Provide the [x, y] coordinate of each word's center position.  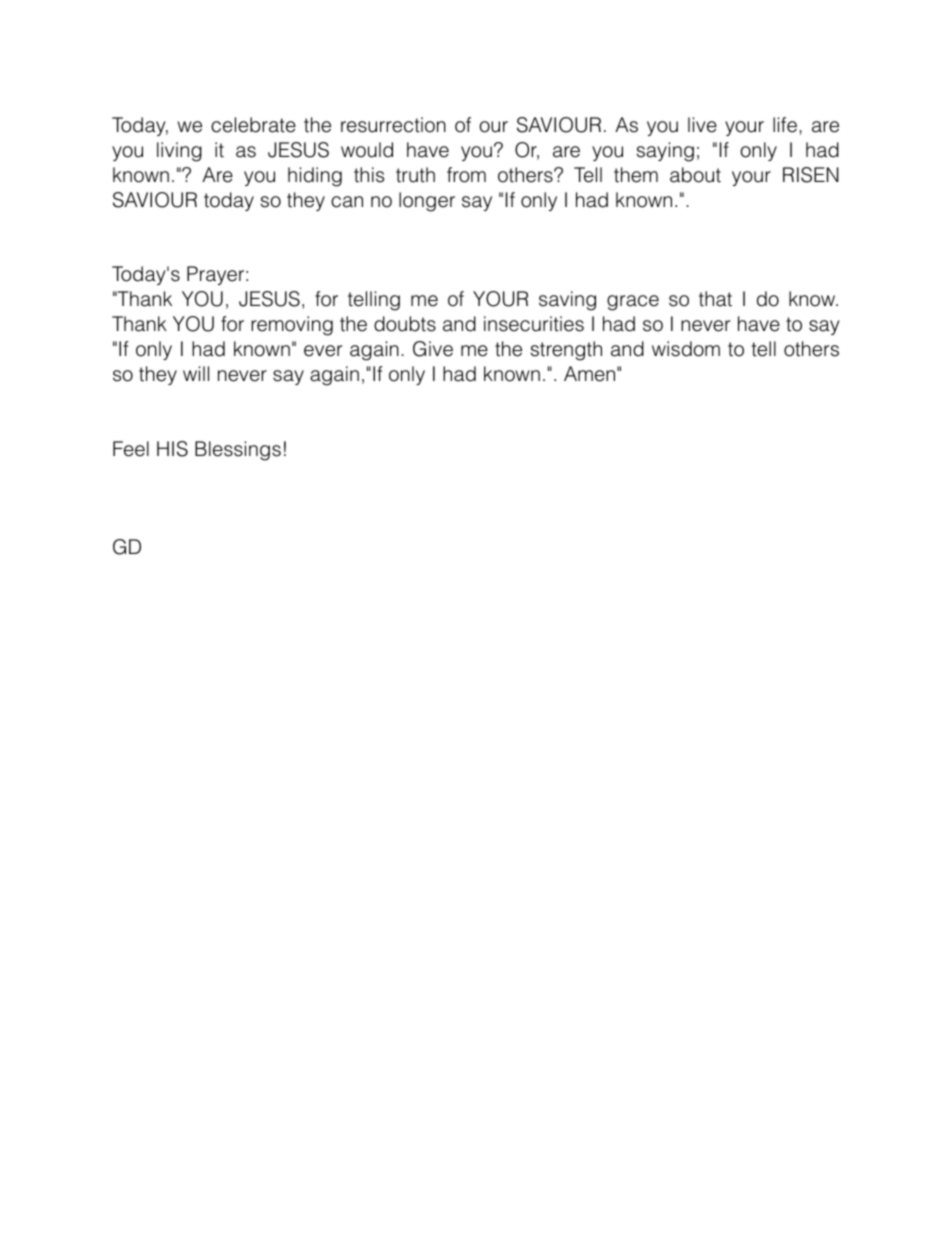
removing [292, 326]
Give [433, 349]
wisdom [686, 349]
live [702, 125]
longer [427, 202]
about [695, 175]
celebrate [253, 125]
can [347, 202]
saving [567, 301]
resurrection [393, 125]
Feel [131, 449]
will [196, 373]
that [715, 299]
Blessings [238, 451]
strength [566, 351]
